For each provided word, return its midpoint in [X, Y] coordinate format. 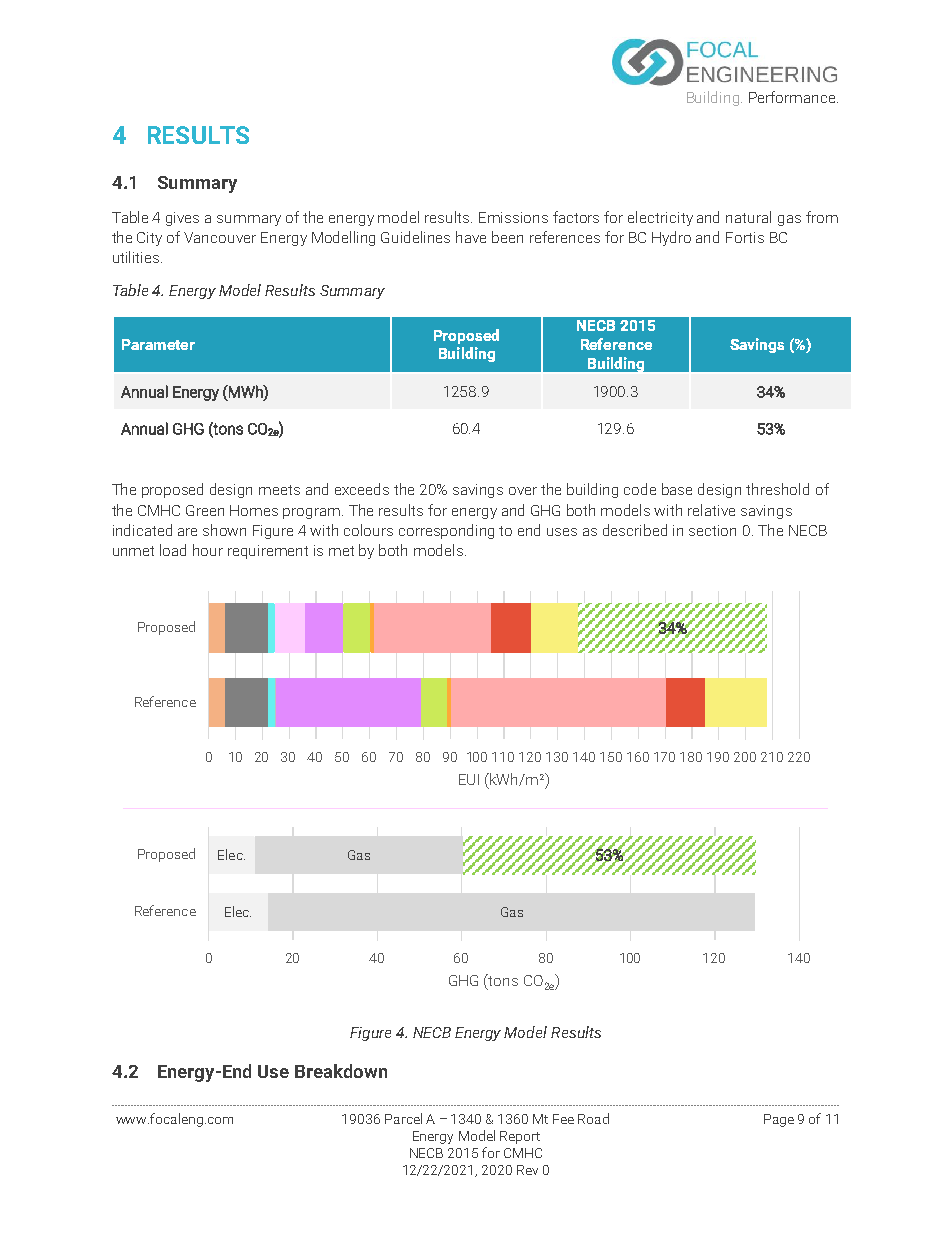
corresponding [446, 531]
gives [182, 219]
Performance [793, 97]
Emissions [513, 217]
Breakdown [341, 1071]
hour [208, 550]
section [712, 530]
